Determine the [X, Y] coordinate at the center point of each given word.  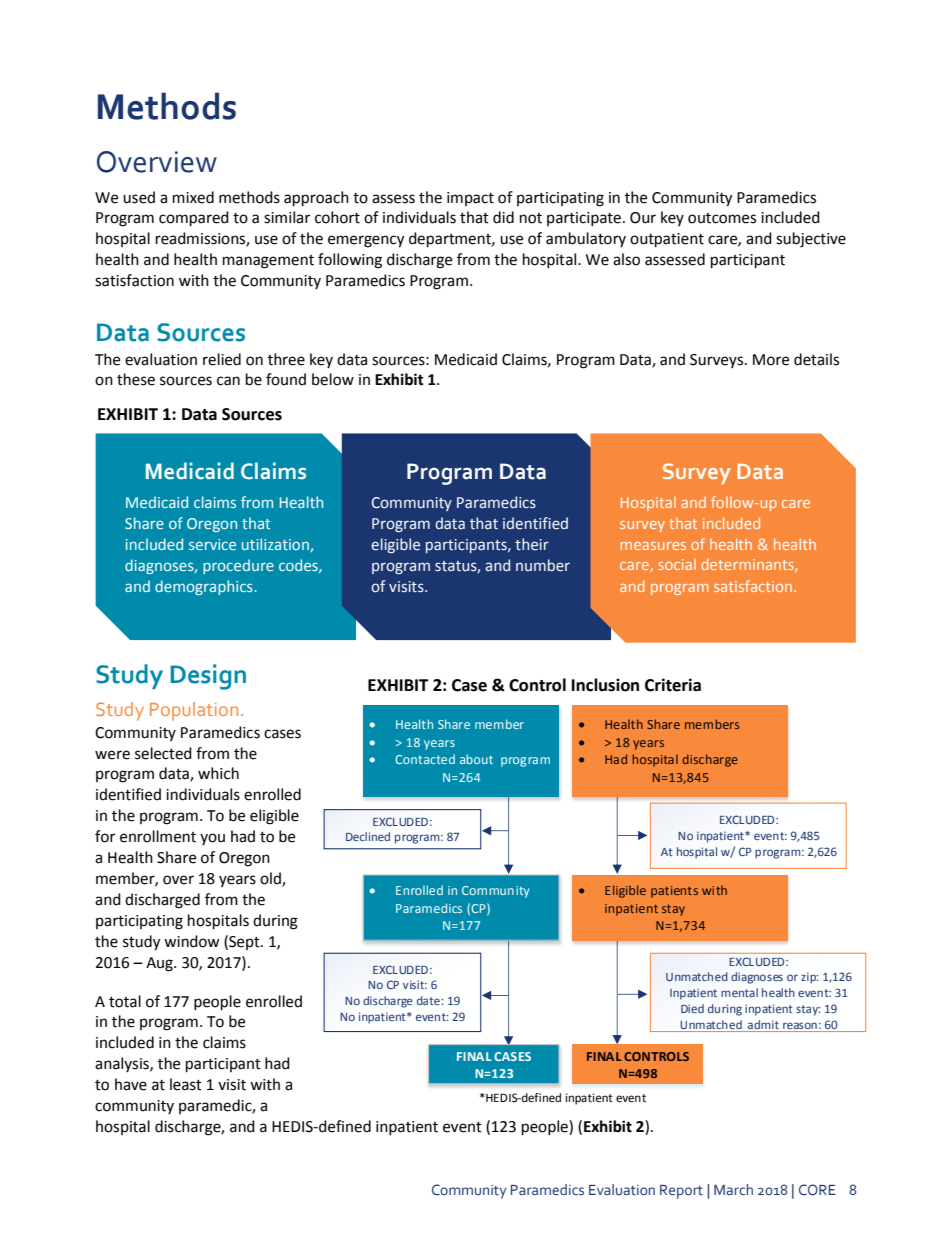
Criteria [673, 685]
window [192, 941]
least [186, 1084]
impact [470, 199]
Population [194, 711]
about [476, 759]
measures [653, 546]
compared [194, 219]
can [228, 381]
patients [674, 892]
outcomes [722, 218]
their [532, 544]
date [428, 1000]
